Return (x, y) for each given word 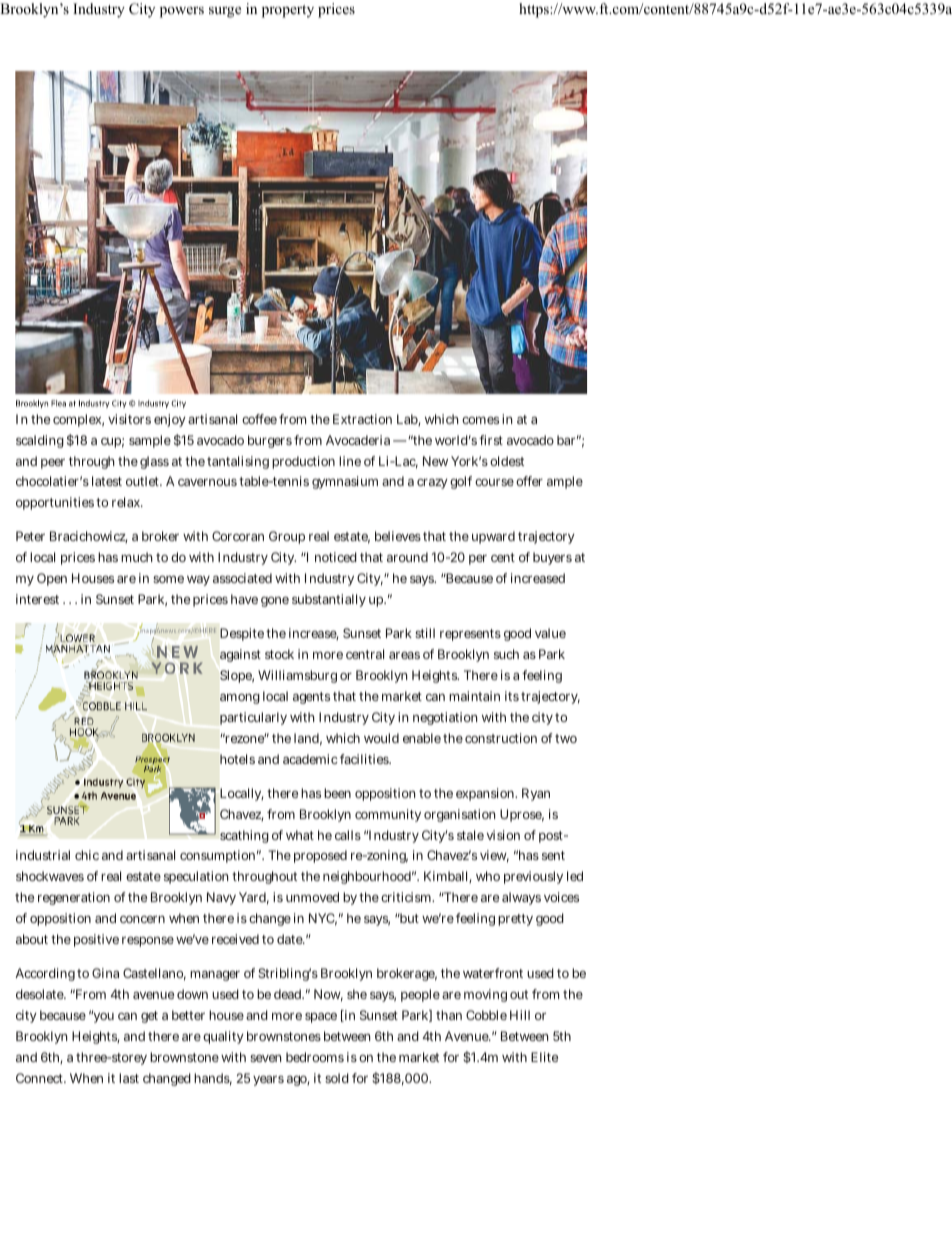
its (512, 696)
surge (225, 12)
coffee (259, 419)
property (288, 11)
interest (37, 599)
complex (78, 420)
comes (480, 420)
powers (182, 12)
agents (311, 698)
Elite (544, 1057)
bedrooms (315, 1057)
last (129, 1078)
